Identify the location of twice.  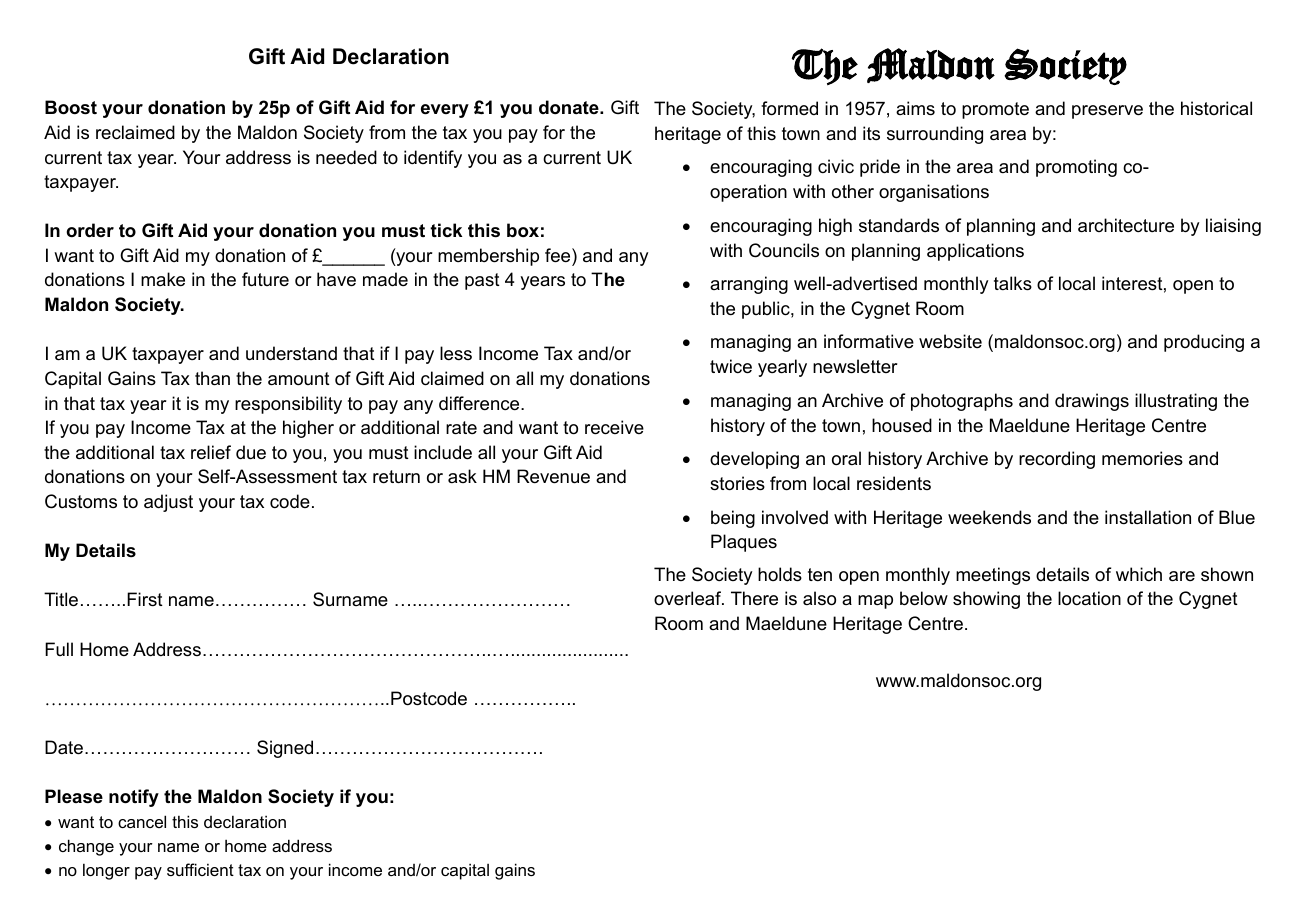
(731, 366).
